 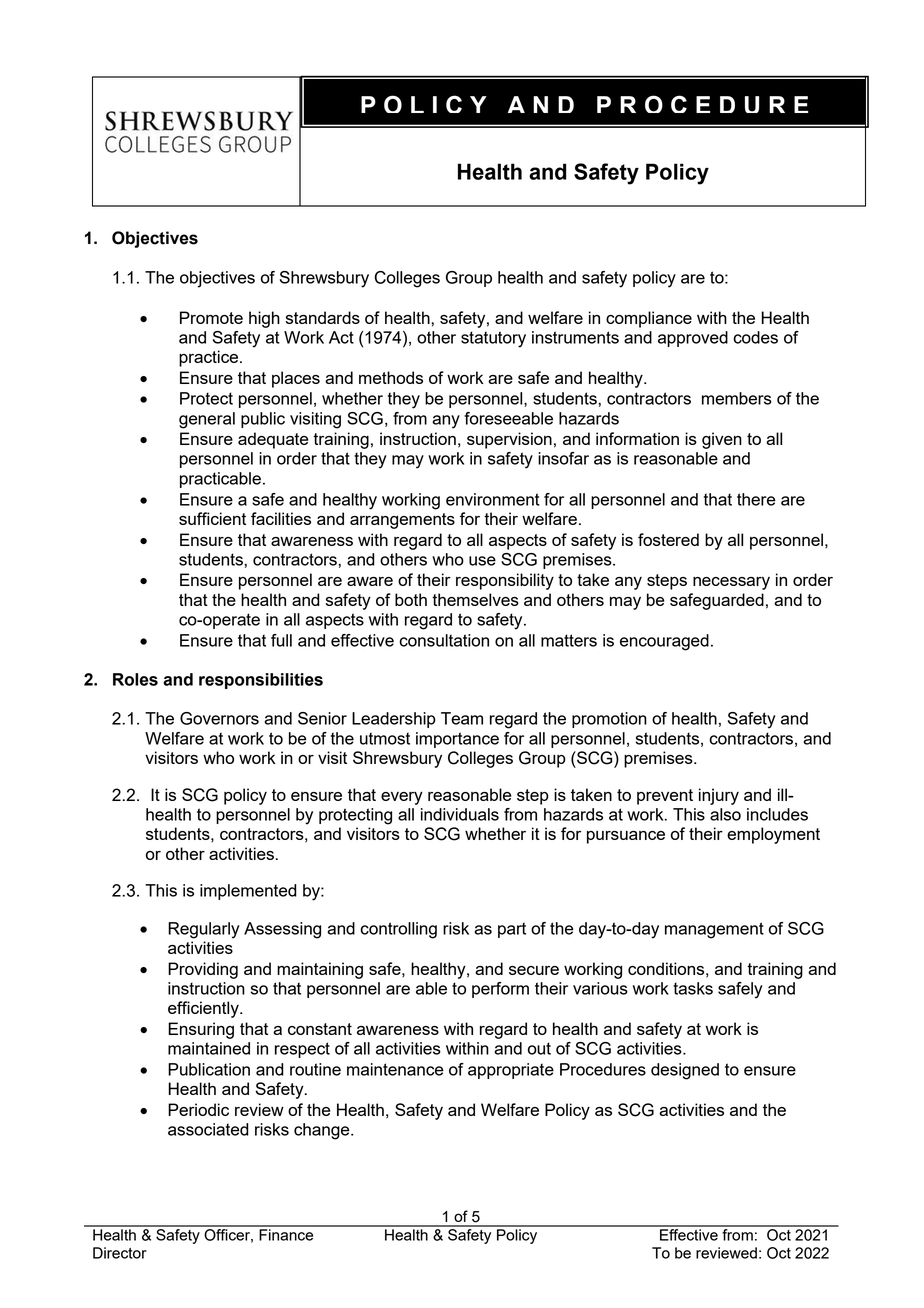 I want to click on full, so click(x=281, y=640).
